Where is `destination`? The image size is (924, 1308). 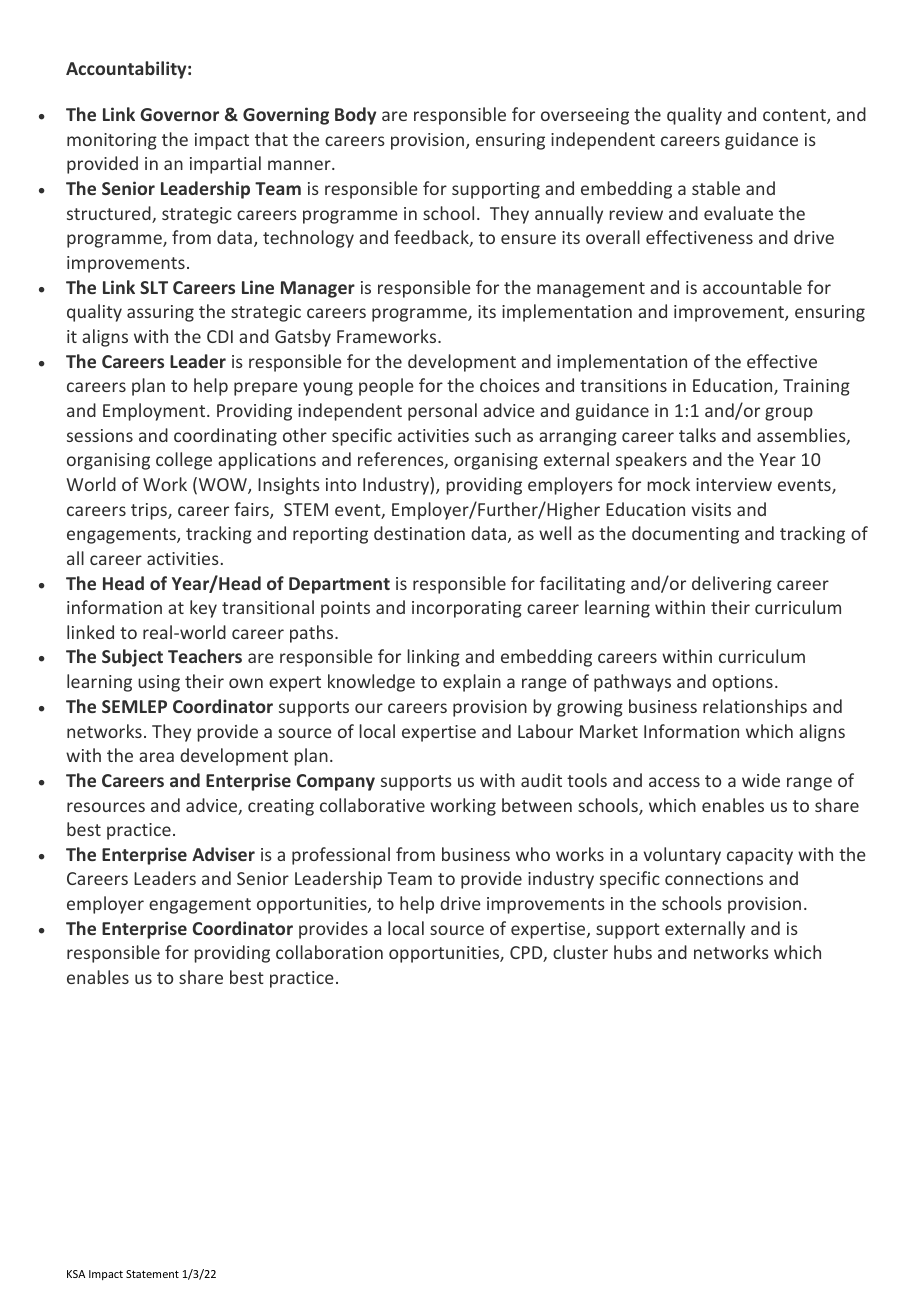
destination is located at coordinates (419, 533).
